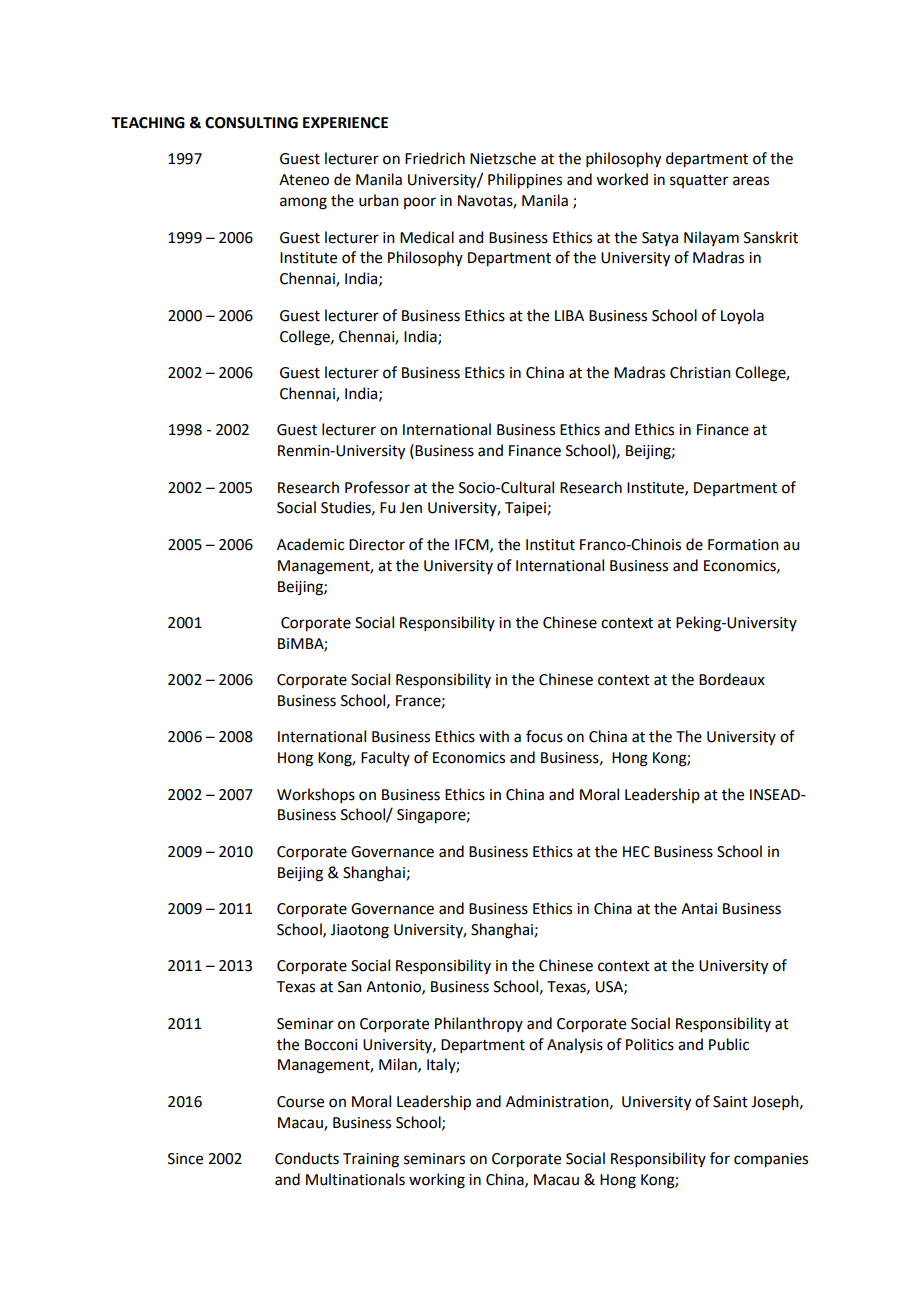 The width and height of the page is (924, 1308). What do you see at coordinates (185, 1159) in the page?
I see `Since` at bounding box center [185, 1159].
